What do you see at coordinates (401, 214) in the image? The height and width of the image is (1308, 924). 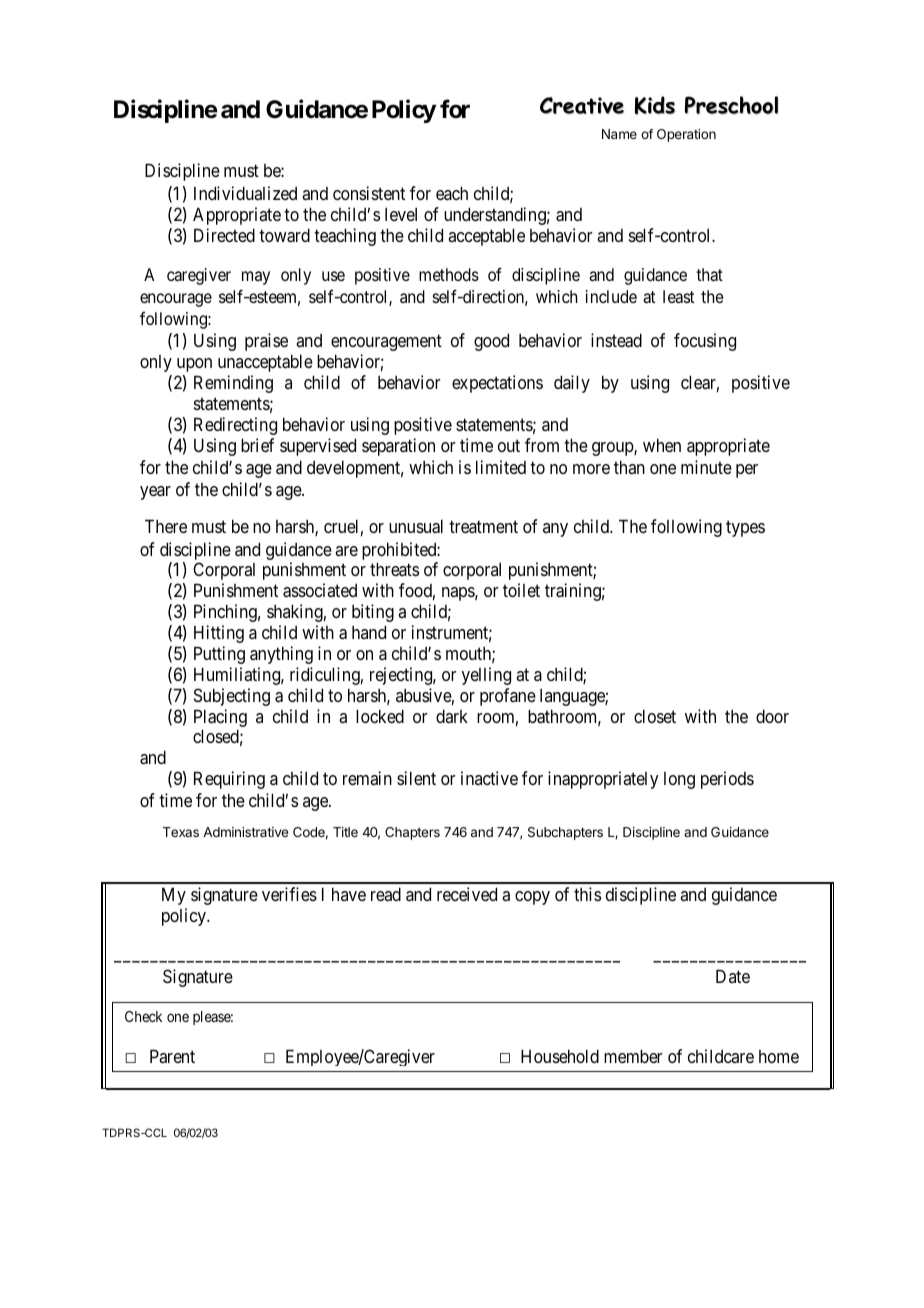 I see `level` at bounding box center [401, 214].
